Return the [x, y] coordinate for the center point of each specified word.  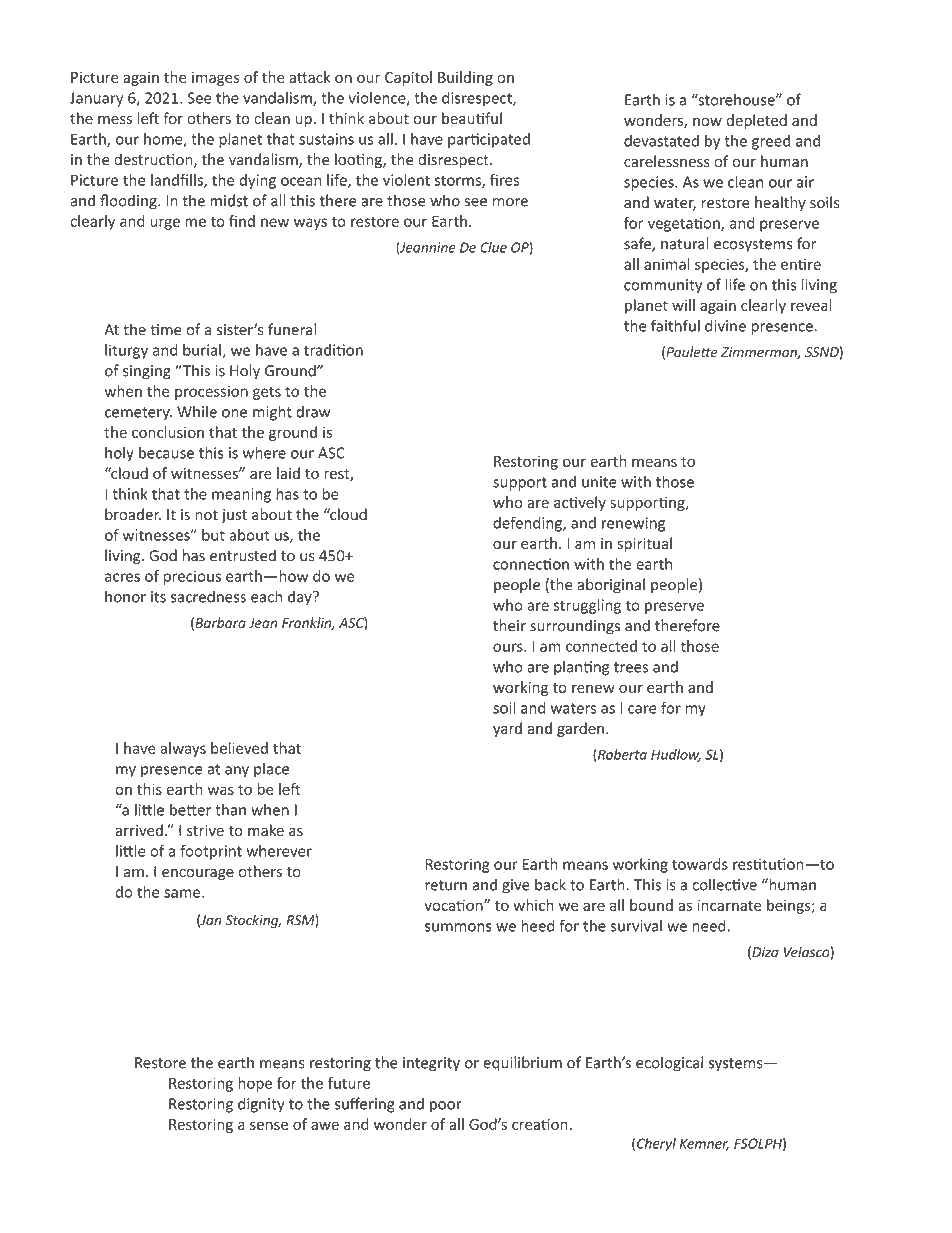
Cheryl [656, 1145]
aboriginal [611, 586]
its [158, 597]
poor [446, 1107]
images [215, 79]
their [509, 625]
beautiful [472, 118]
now [707, 121]
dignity [261, 1105]
